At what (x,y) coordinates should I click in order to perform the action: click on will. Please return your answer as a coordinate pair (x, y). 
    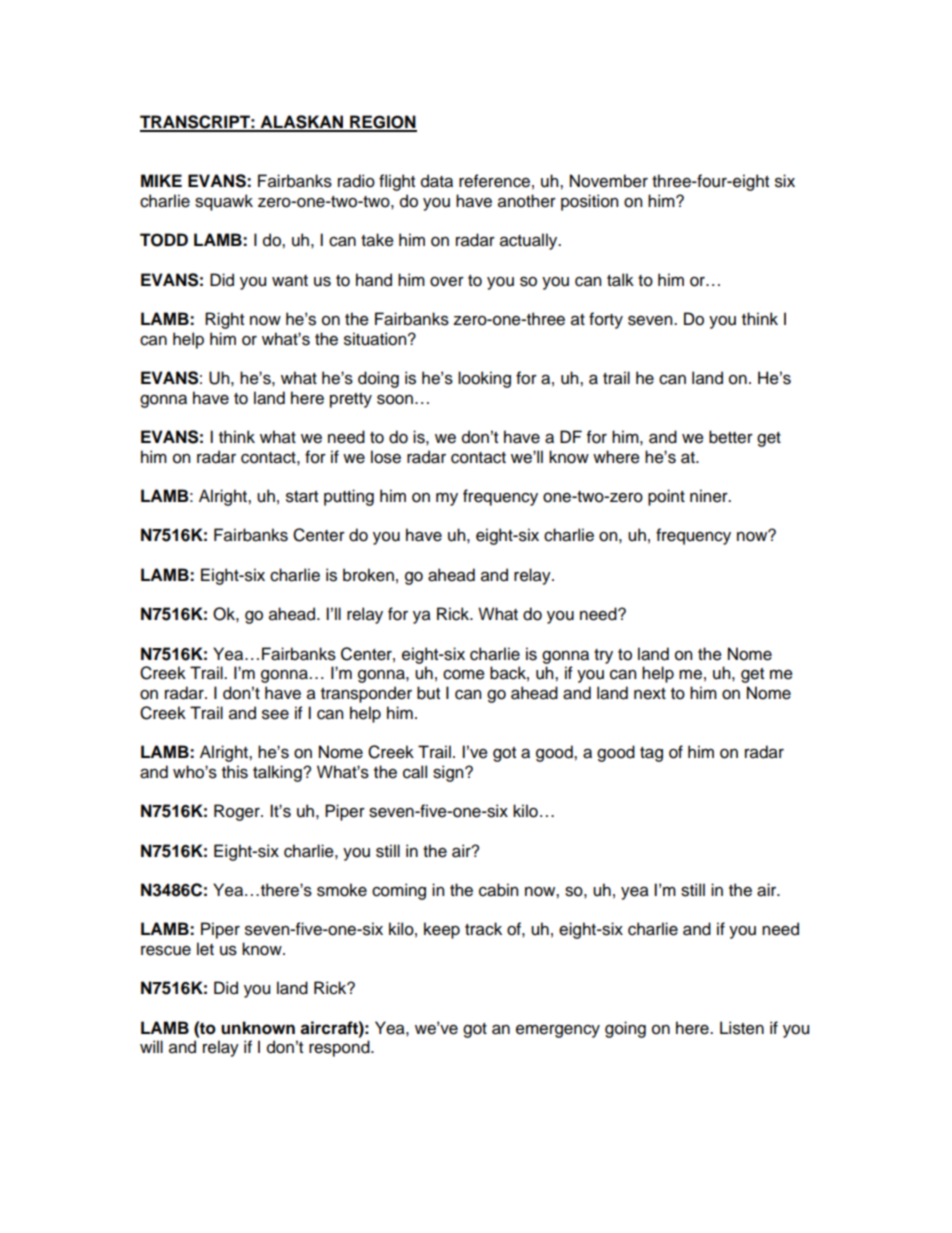
    Looking at the image, I should click on (151, 1046).
